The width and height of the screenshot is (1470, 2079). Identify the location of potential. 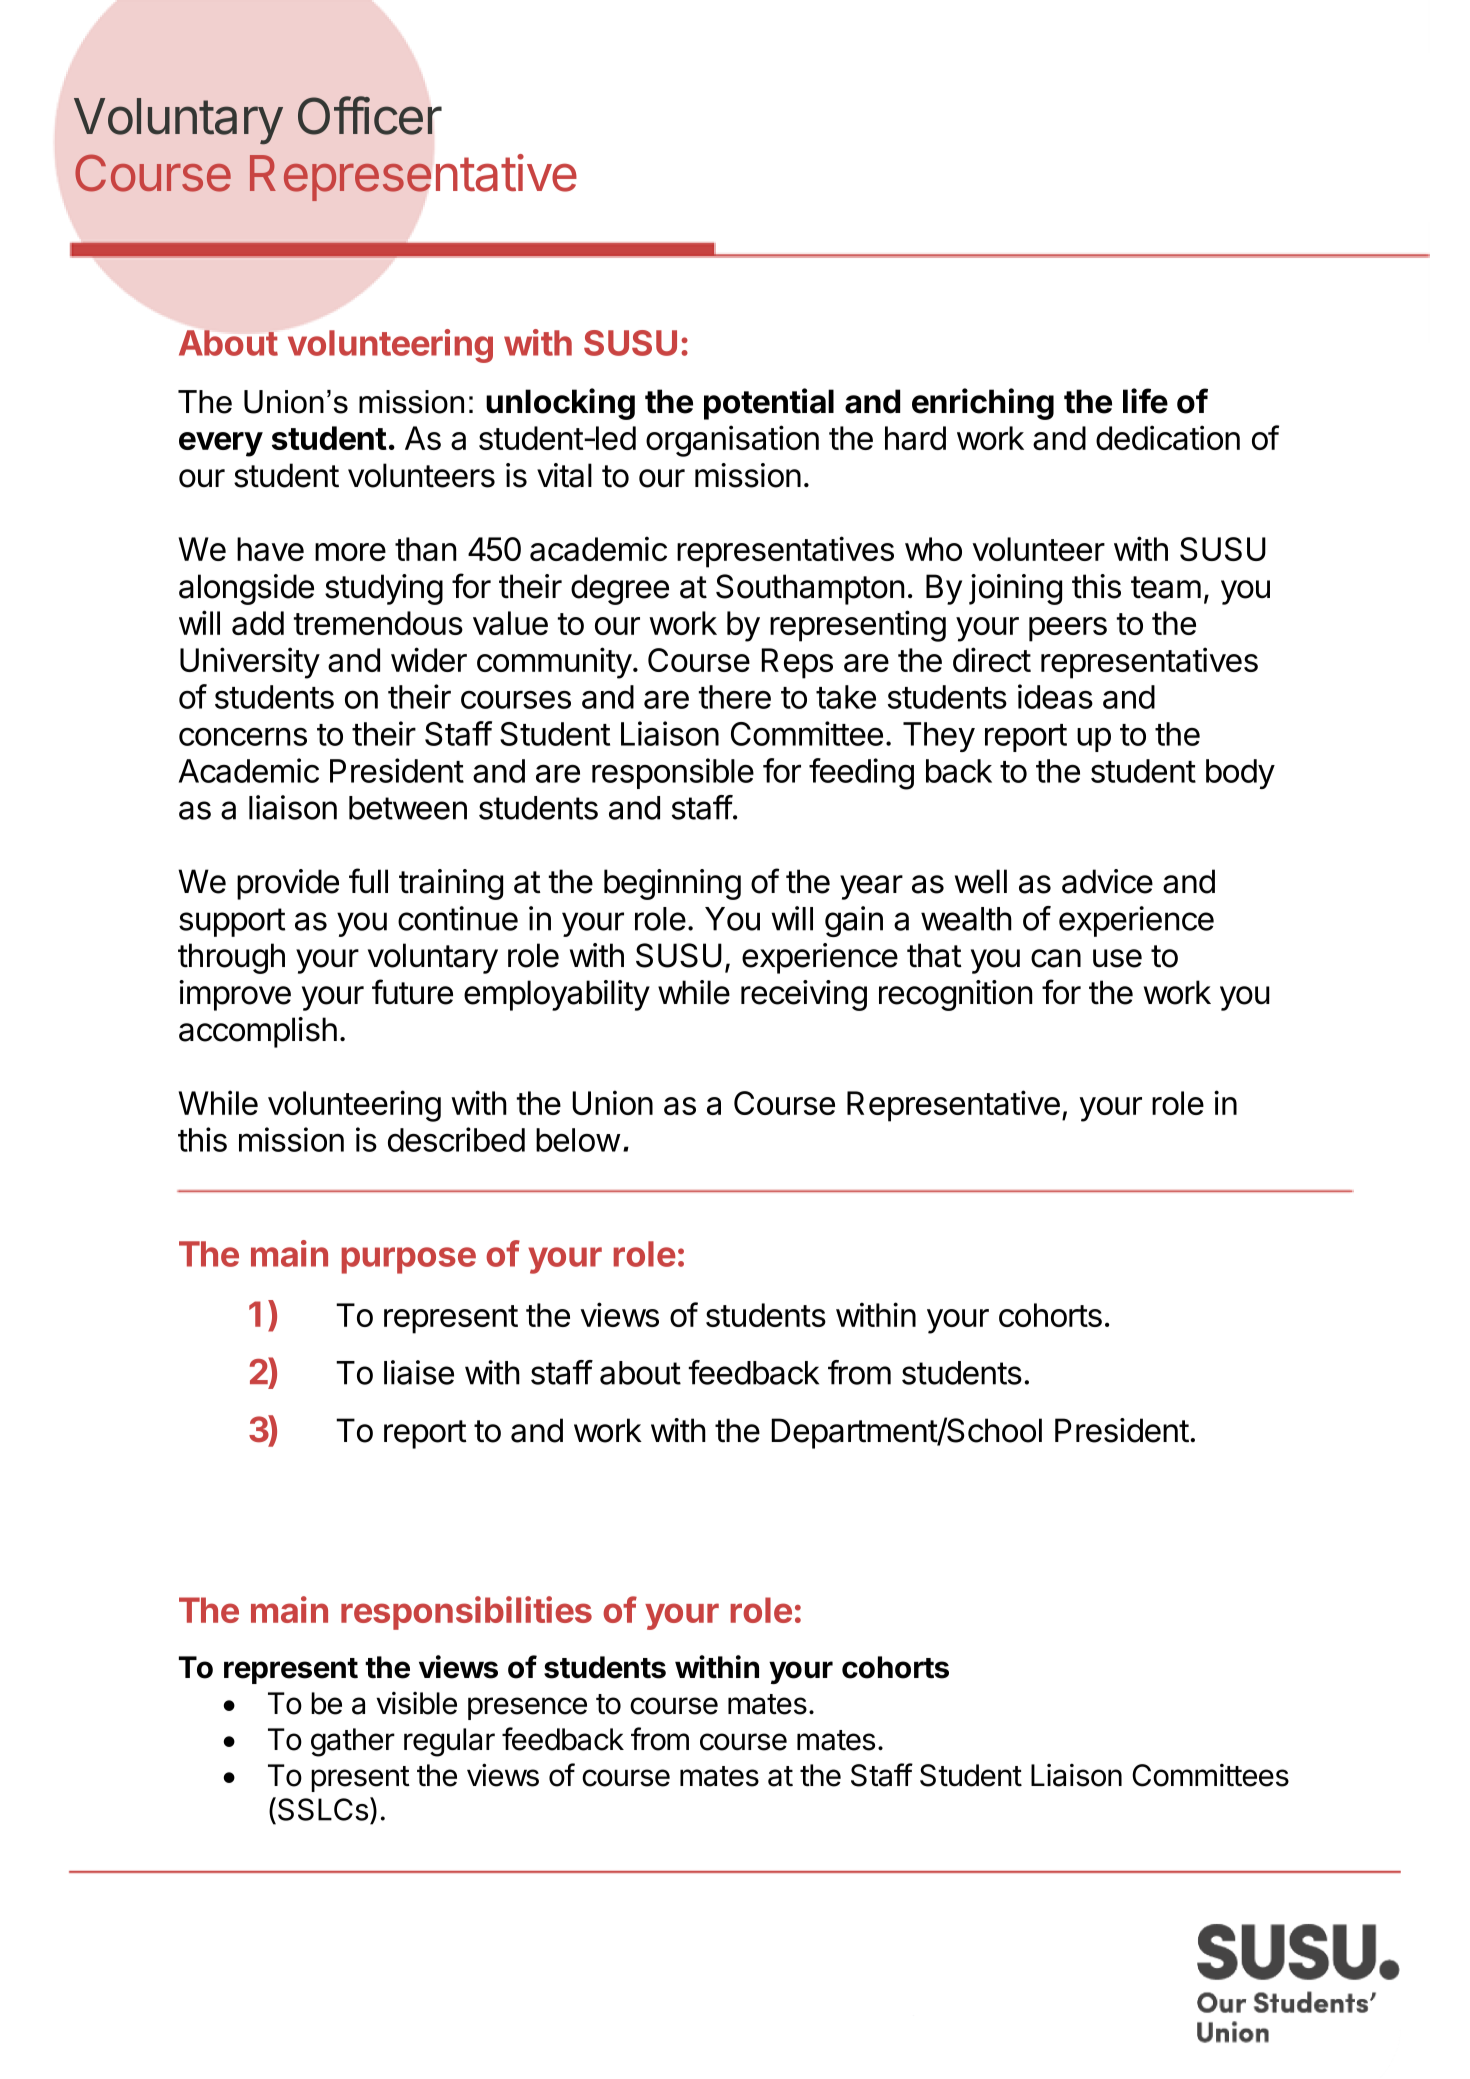
(769, 404).
